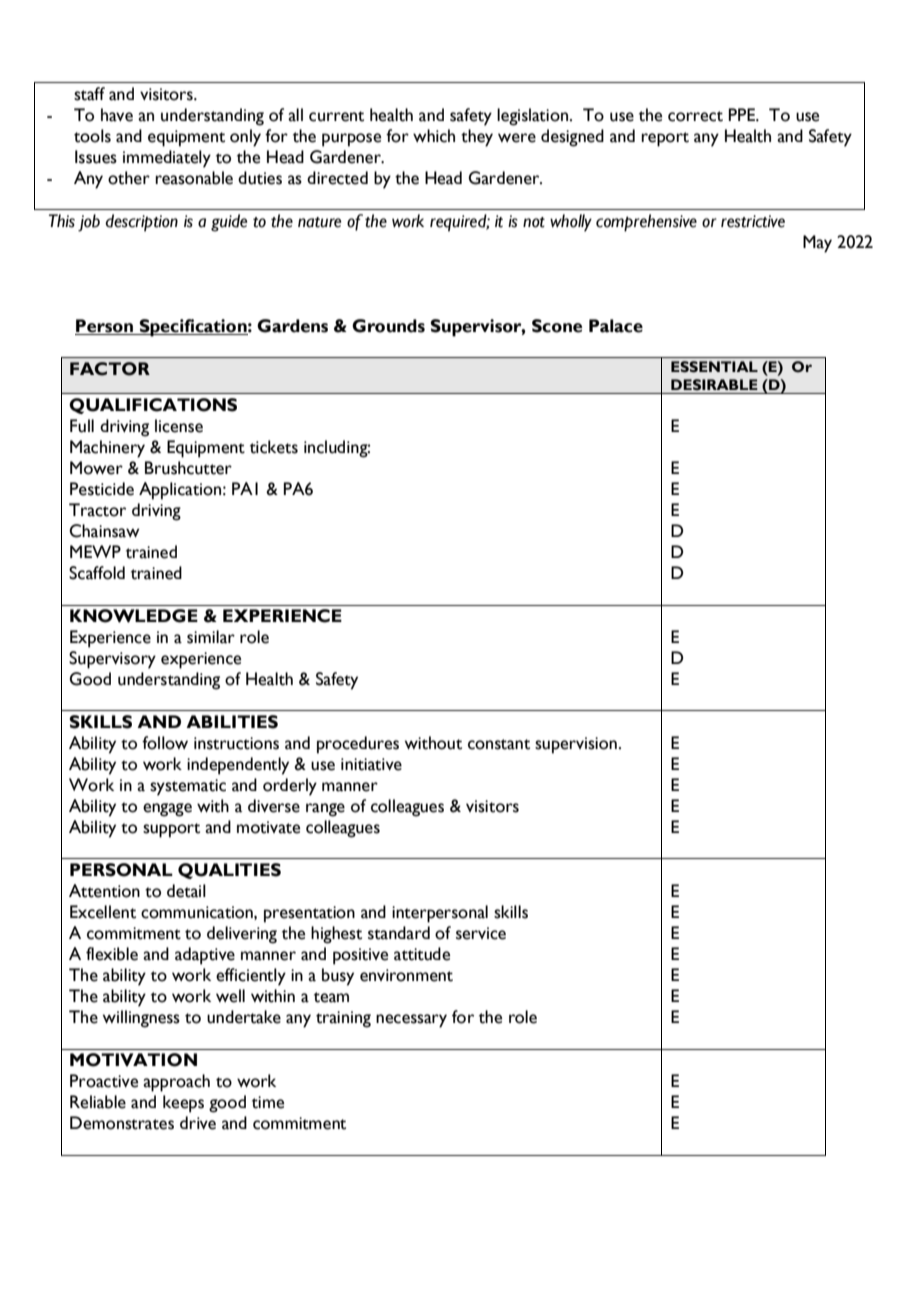 Image resolution: width=924 pixels, height=1308 pixels. Describe the element at coordinates (176, 1083) in the page. I see `approach` at that location.
